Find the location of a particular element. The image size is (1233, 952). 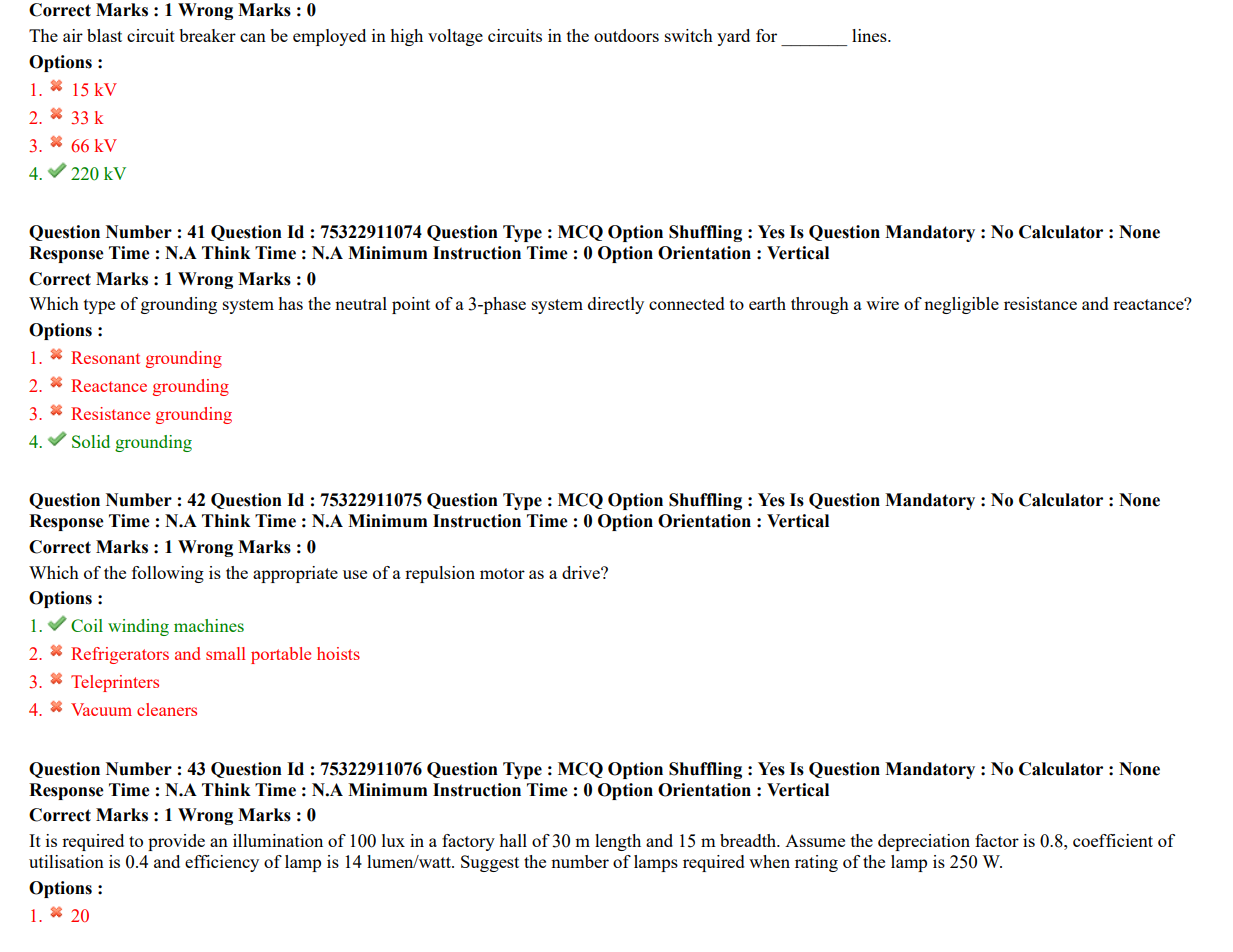

repulsion is located at coordinates (440, 574).
